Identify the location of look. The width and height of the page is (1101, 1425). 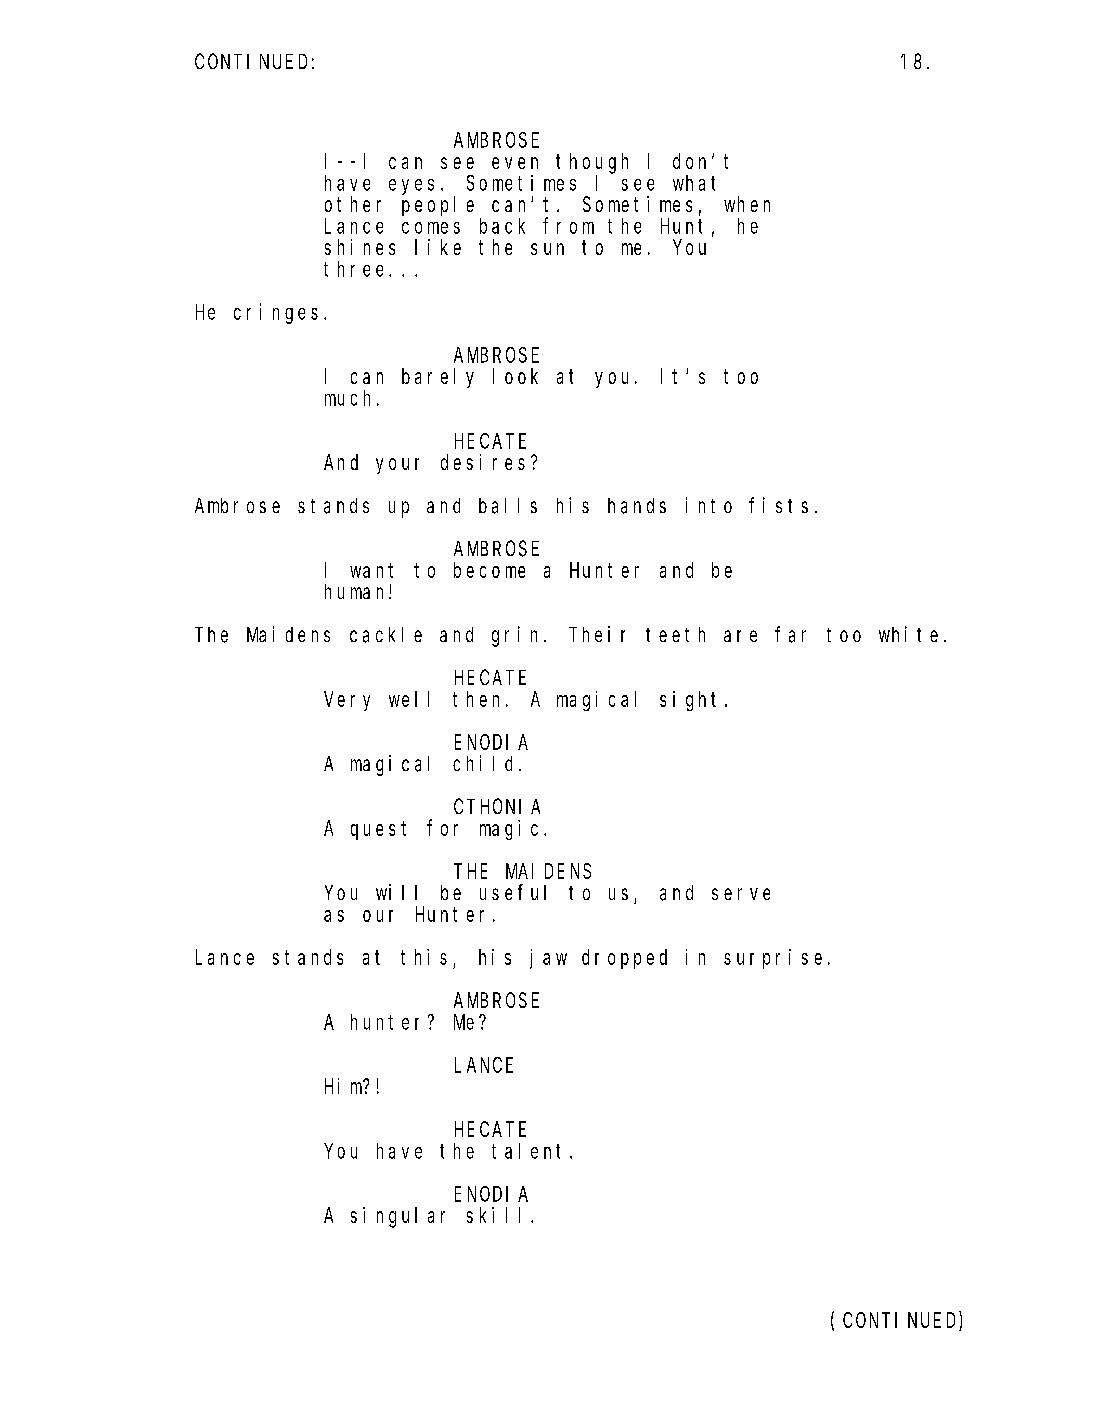
(515, 376).
